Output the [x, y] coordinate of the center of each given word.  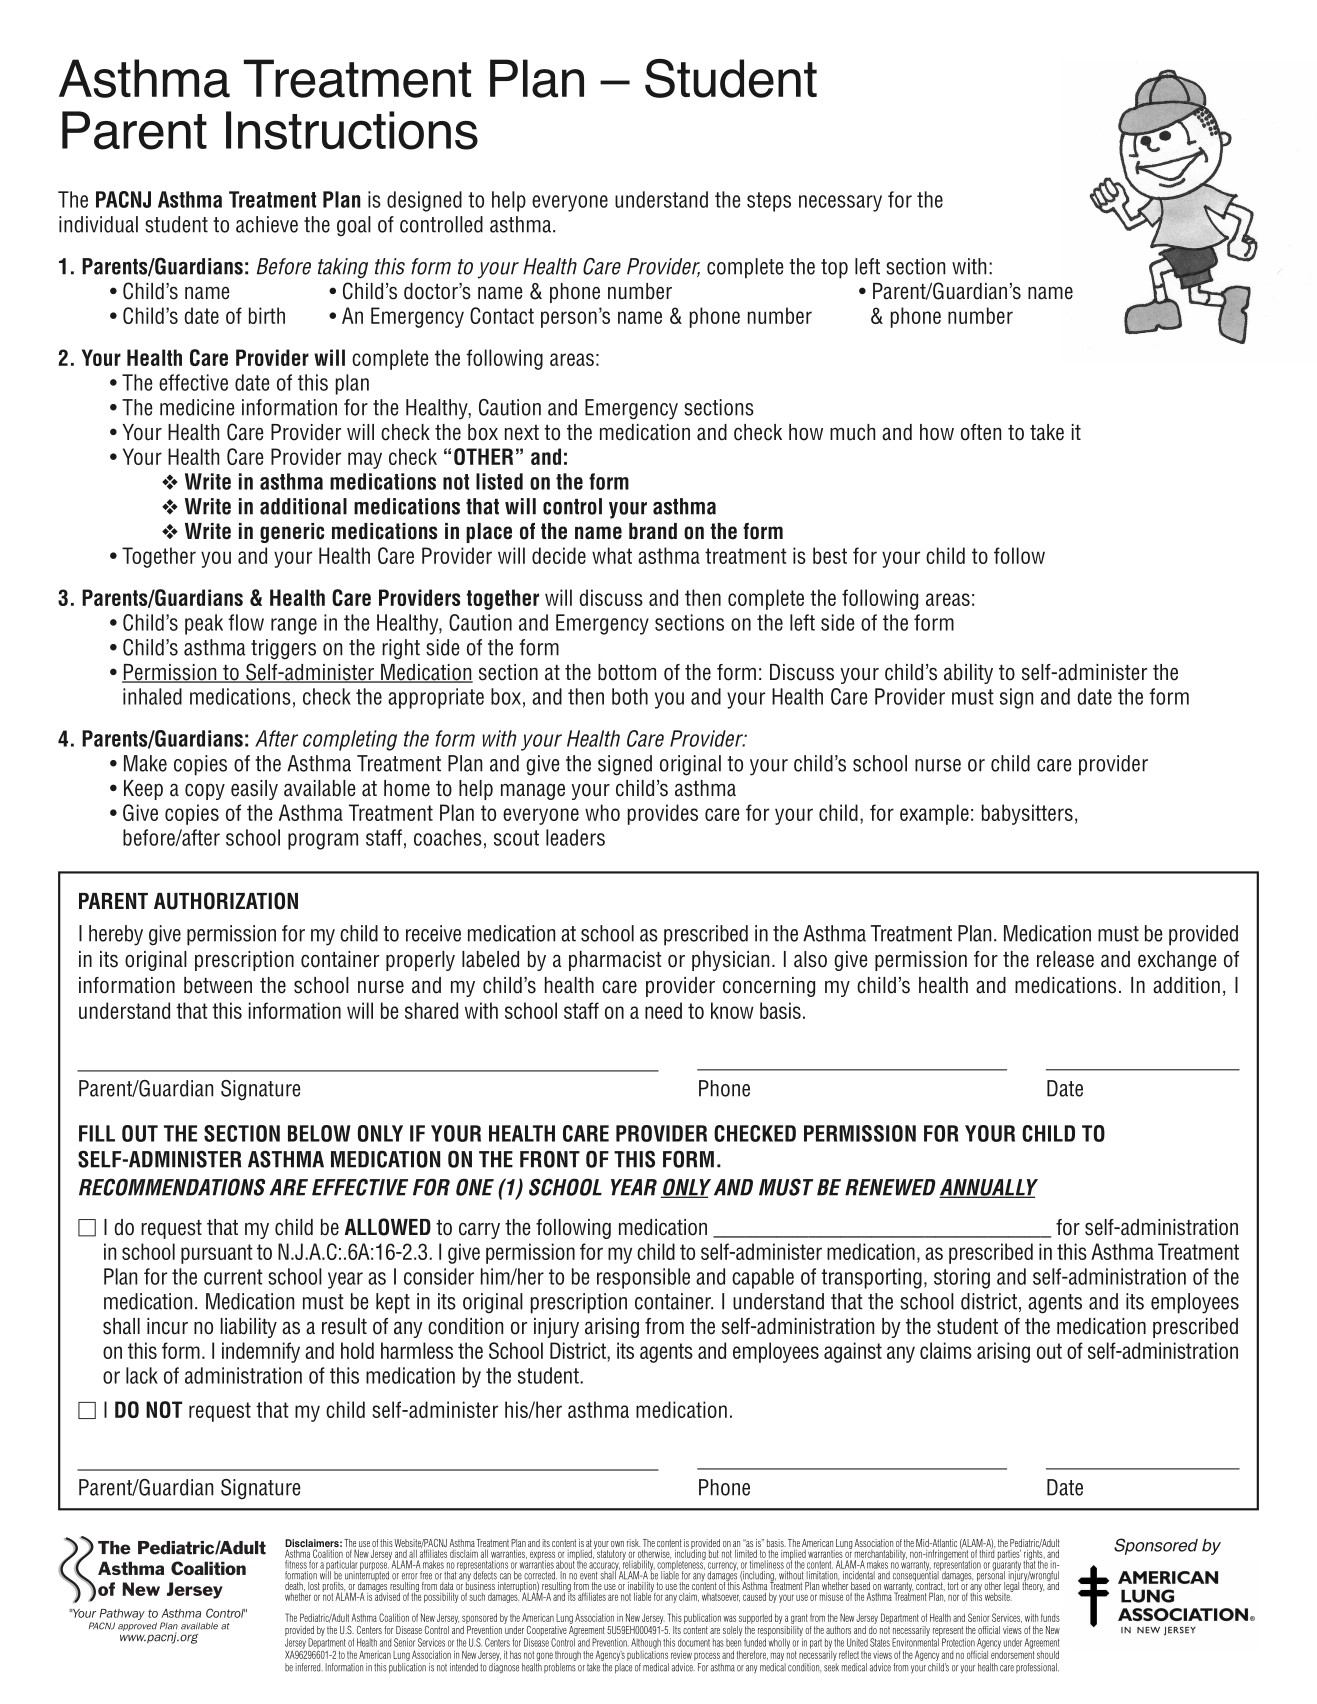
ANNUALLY [988, 1188]
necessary [840, 203]
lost [314, 1584]
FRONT [550, 1159]
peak [204, 624]
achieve [267, 224]
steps [769, 202]
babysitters [1027, 814]
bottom [627, 672]
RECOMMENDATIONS [172, 1187]
